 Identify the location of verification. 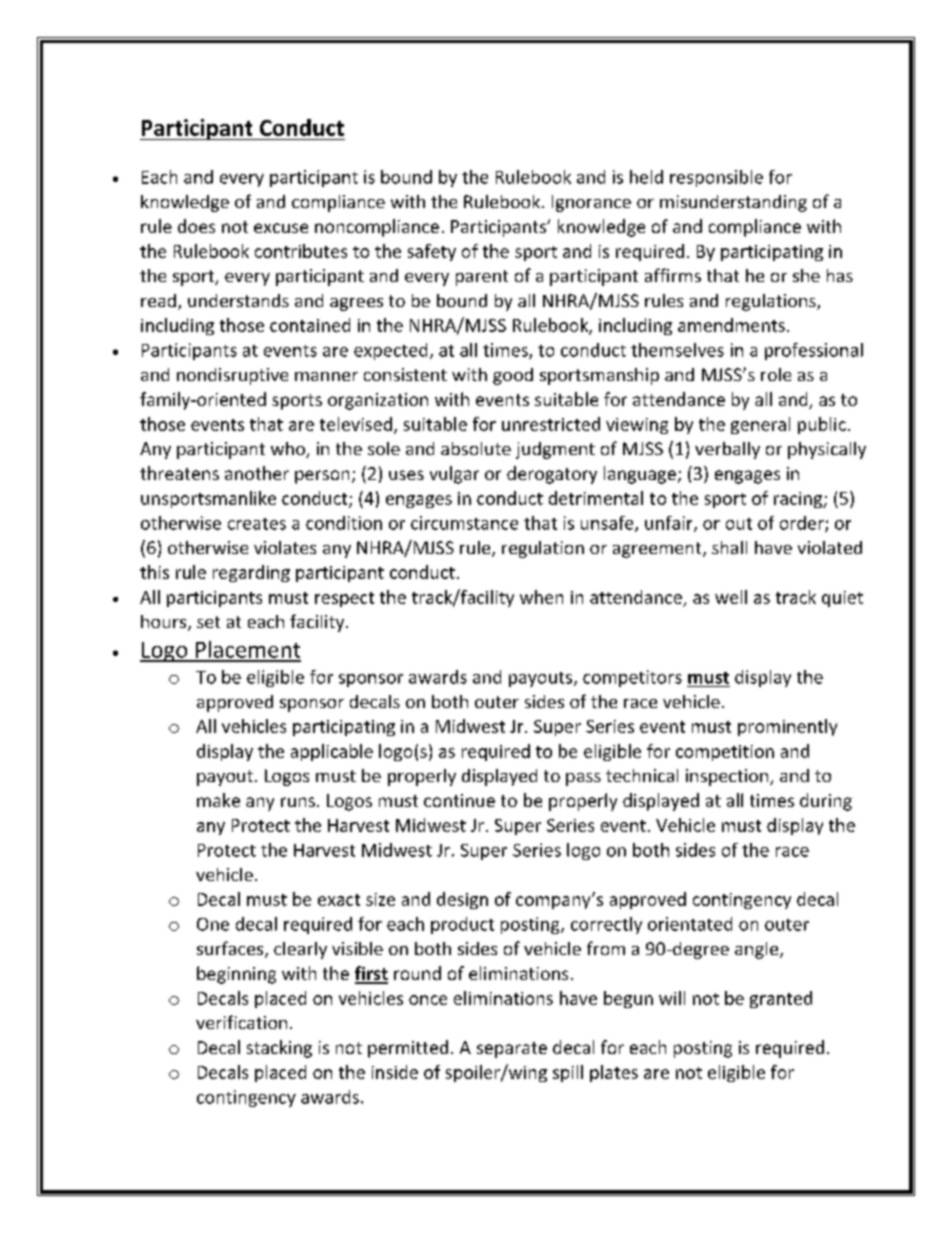
(241, 1022).
